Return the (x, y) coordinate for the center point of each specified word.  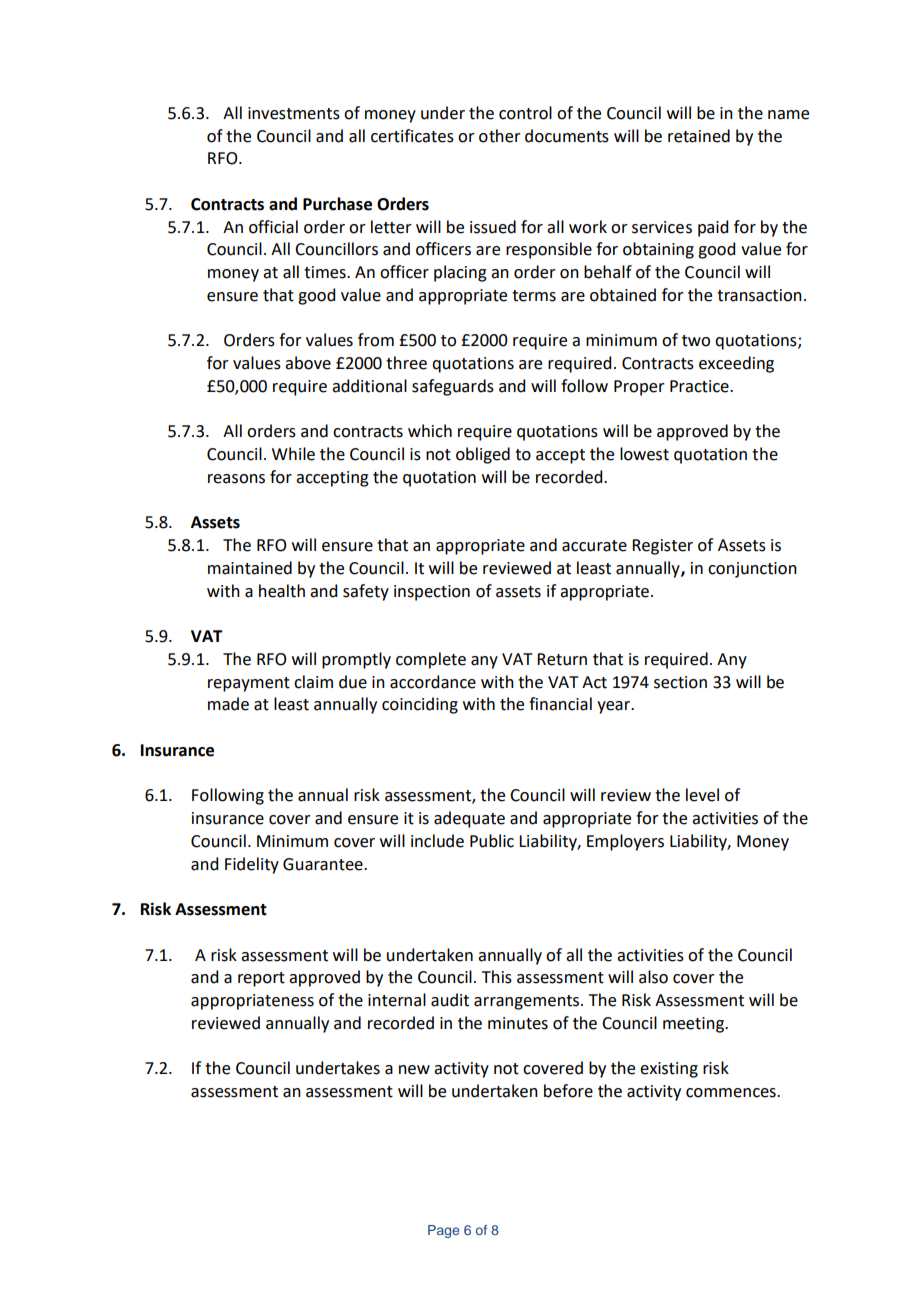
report (261, 979)
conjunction (752, 570)
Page (443, 1231)
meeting (694, 1025)
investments (294, 113)
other (500, 136)
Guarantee (324, 864)
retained (699, 136)
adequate (469, 819)
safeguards (453, 387)
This (497, 977)
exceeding (736, 364)
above (308, 363)
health (282, 591)
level (702, 795)
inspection (432, 593)
